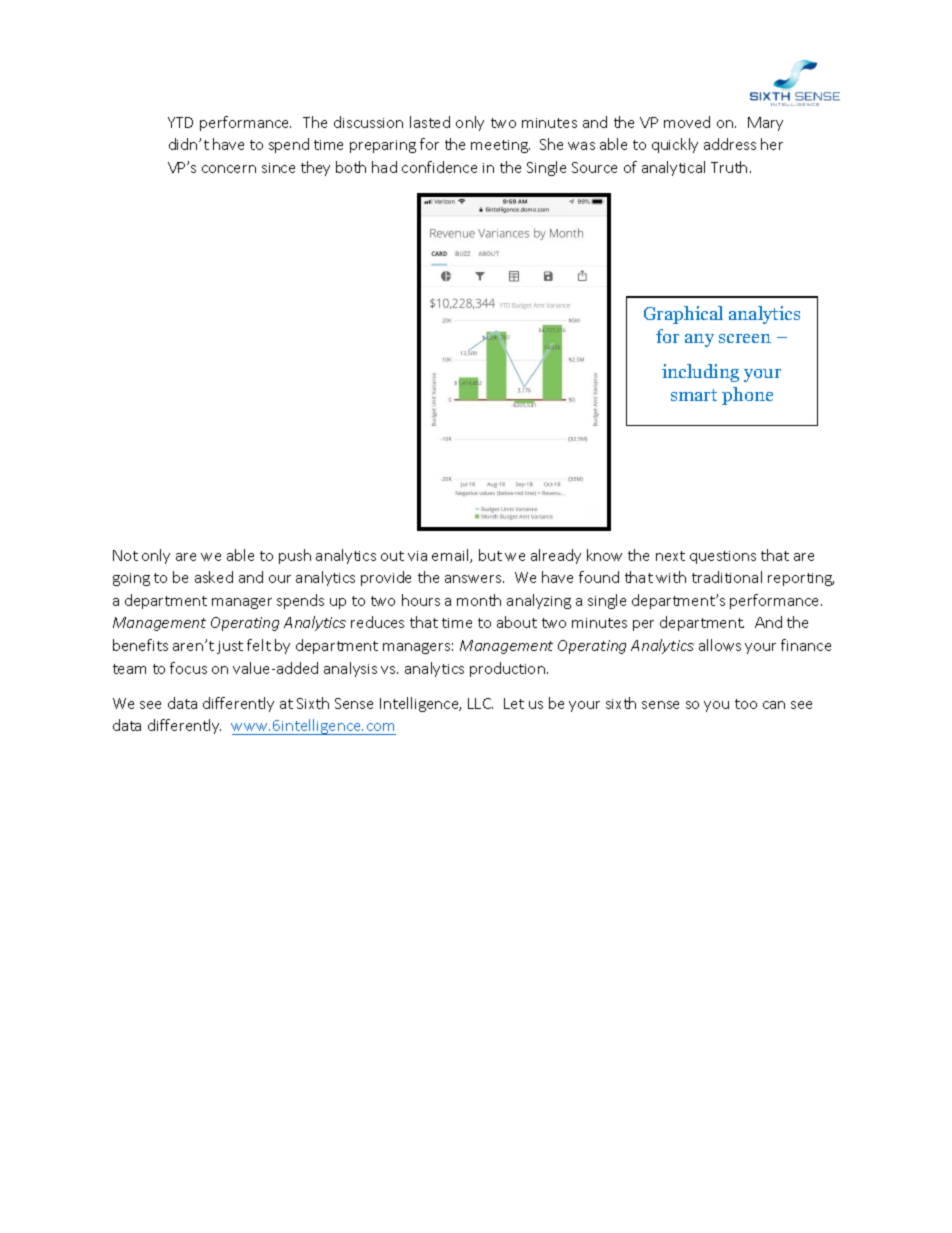 The height and width of the document is (1233, 952). I want to click on Not, so click(125, 555).
